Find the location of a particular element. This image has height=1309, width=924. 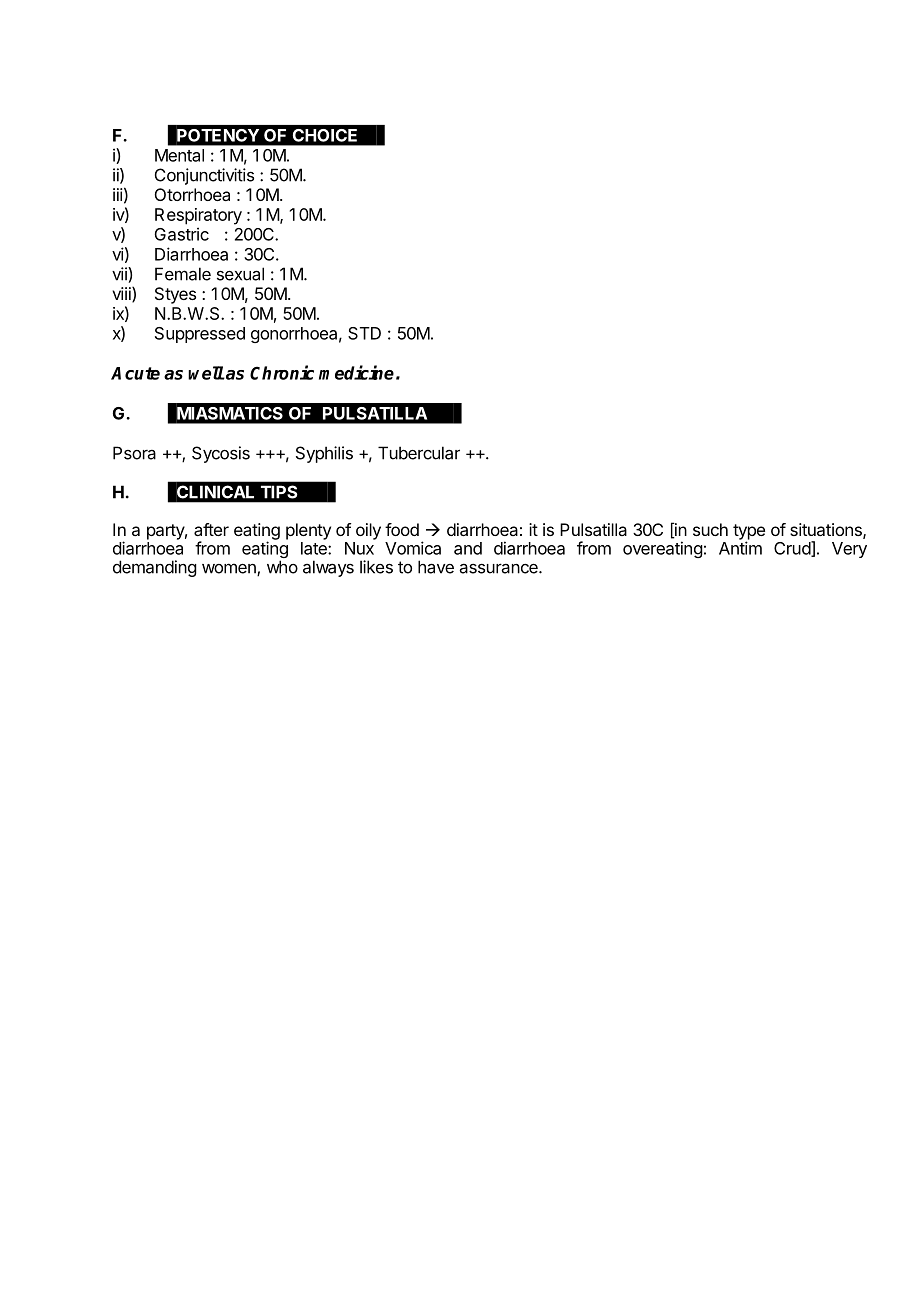

type is located at coordinates (749, 533).
